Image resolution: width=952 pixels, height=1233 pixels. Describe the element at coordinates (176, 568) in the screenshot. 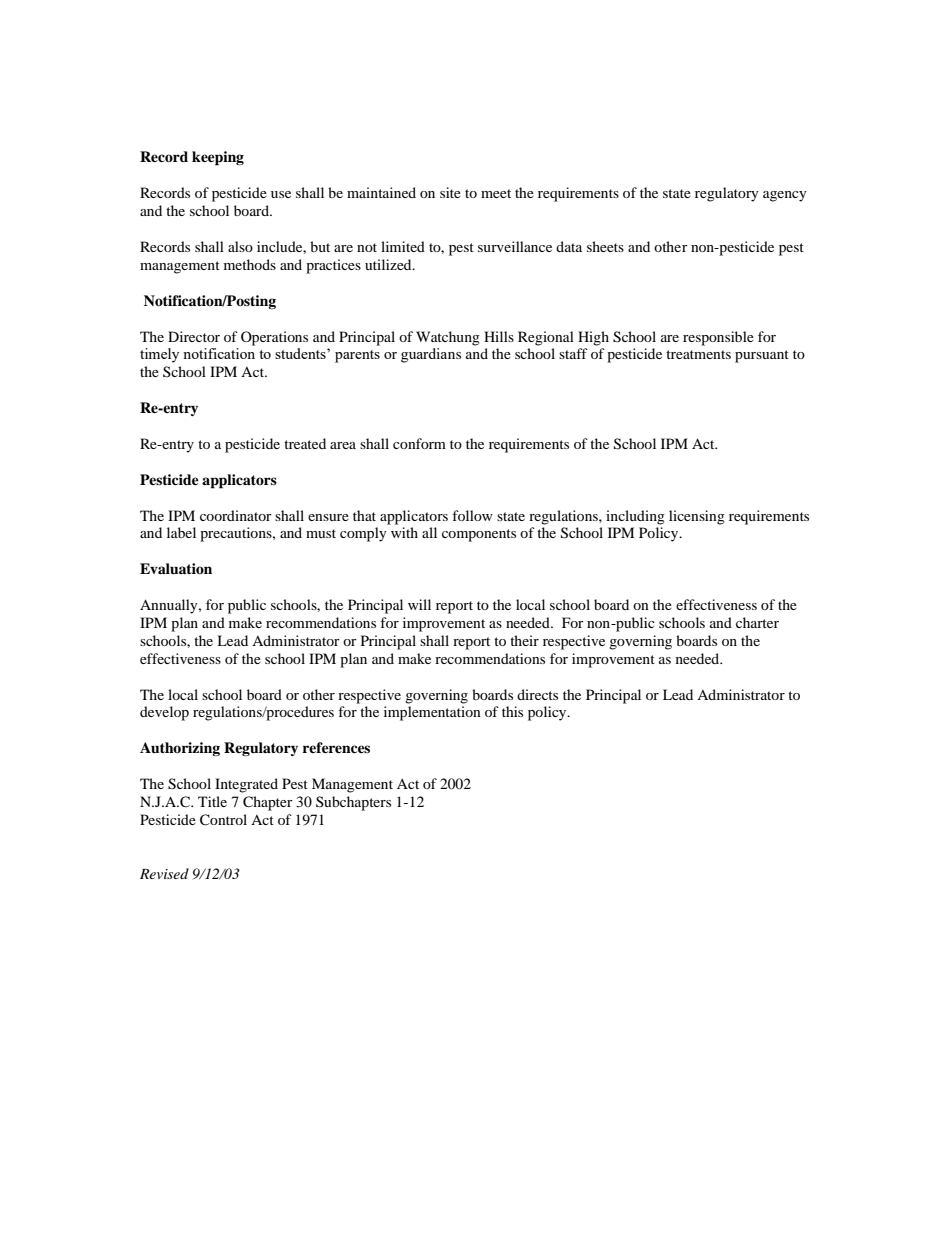

I see `Evaluation` at that location.
